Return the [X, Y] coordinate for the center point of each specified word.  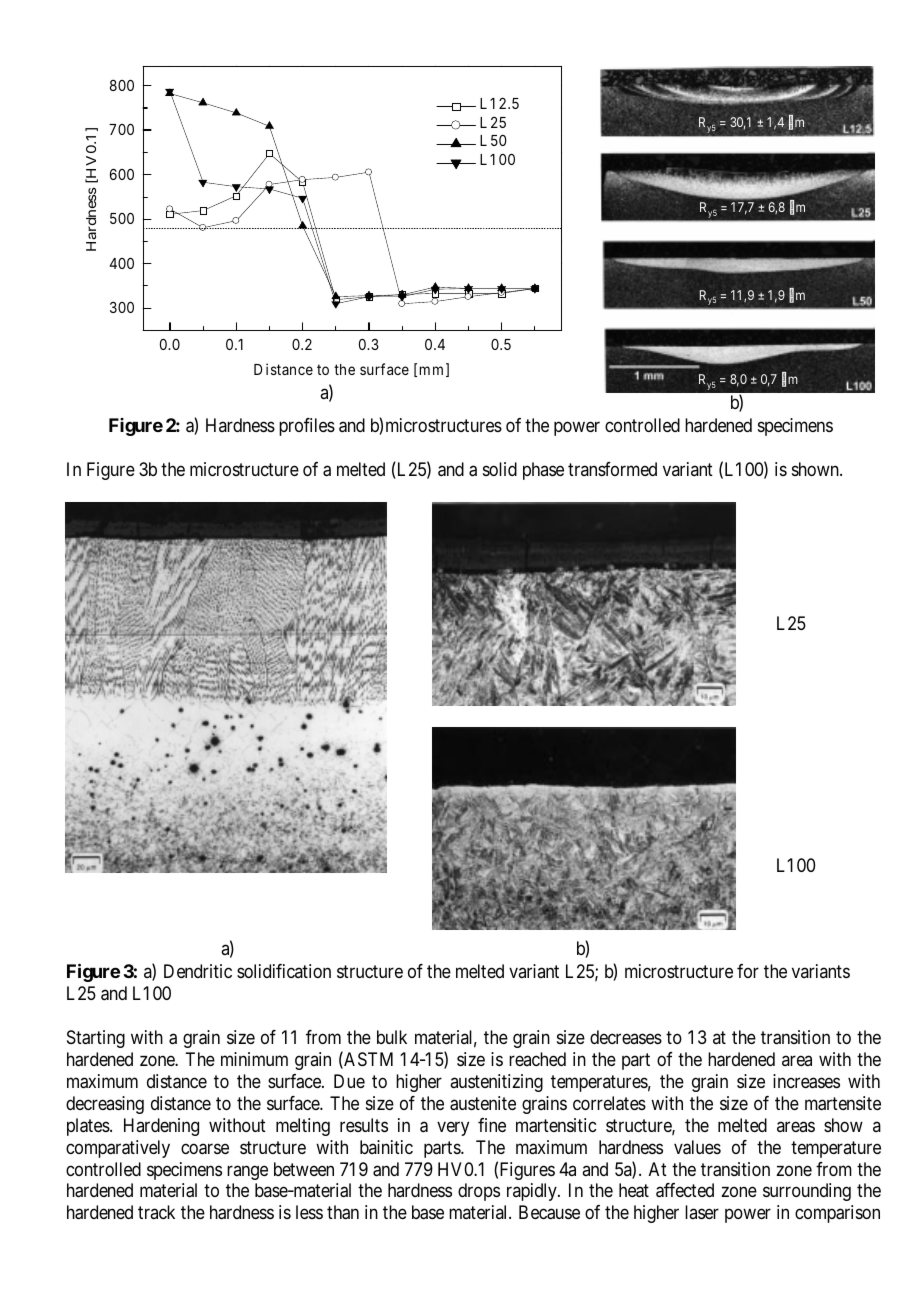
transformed [612, 469]
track [156, 1212]
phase [543, 471]
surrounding [807, 1192]
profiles [307, 427]
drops [479, 1192]
